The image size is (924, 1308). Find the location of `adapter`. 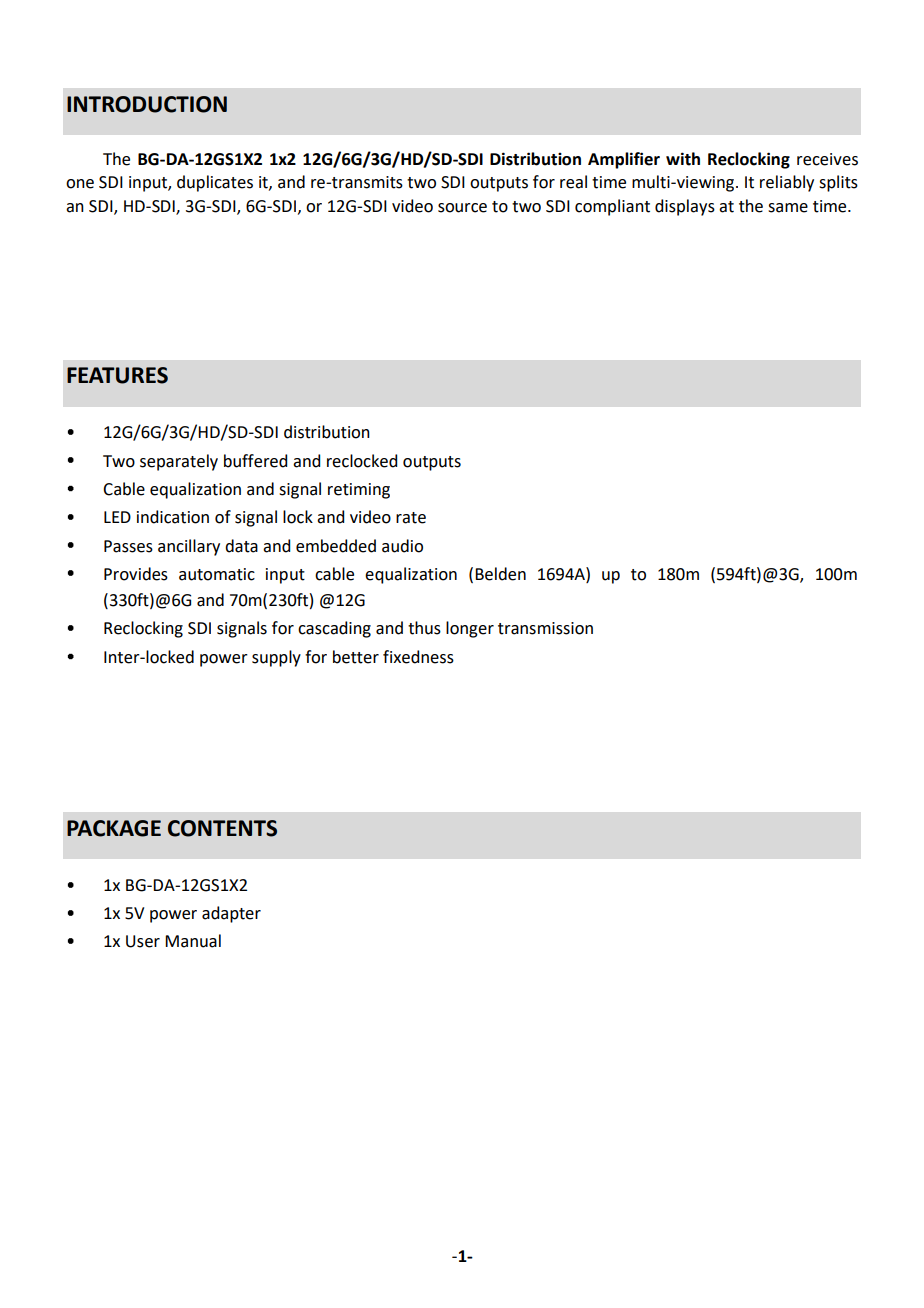

adapter is located at coordinates (231, 914).
